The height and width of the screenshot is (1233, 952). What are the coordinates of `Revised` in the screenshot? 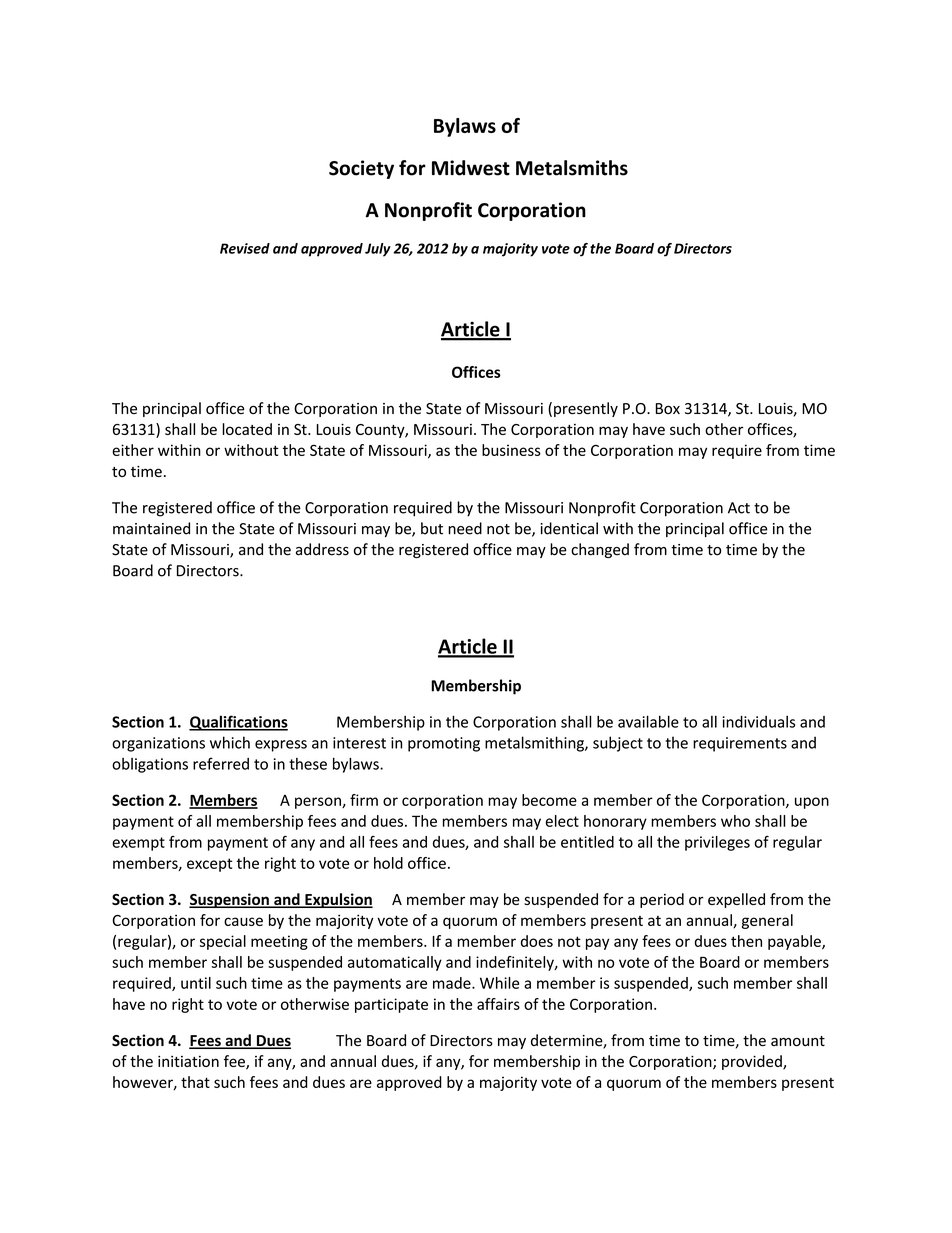 It's located at (245, 248).
